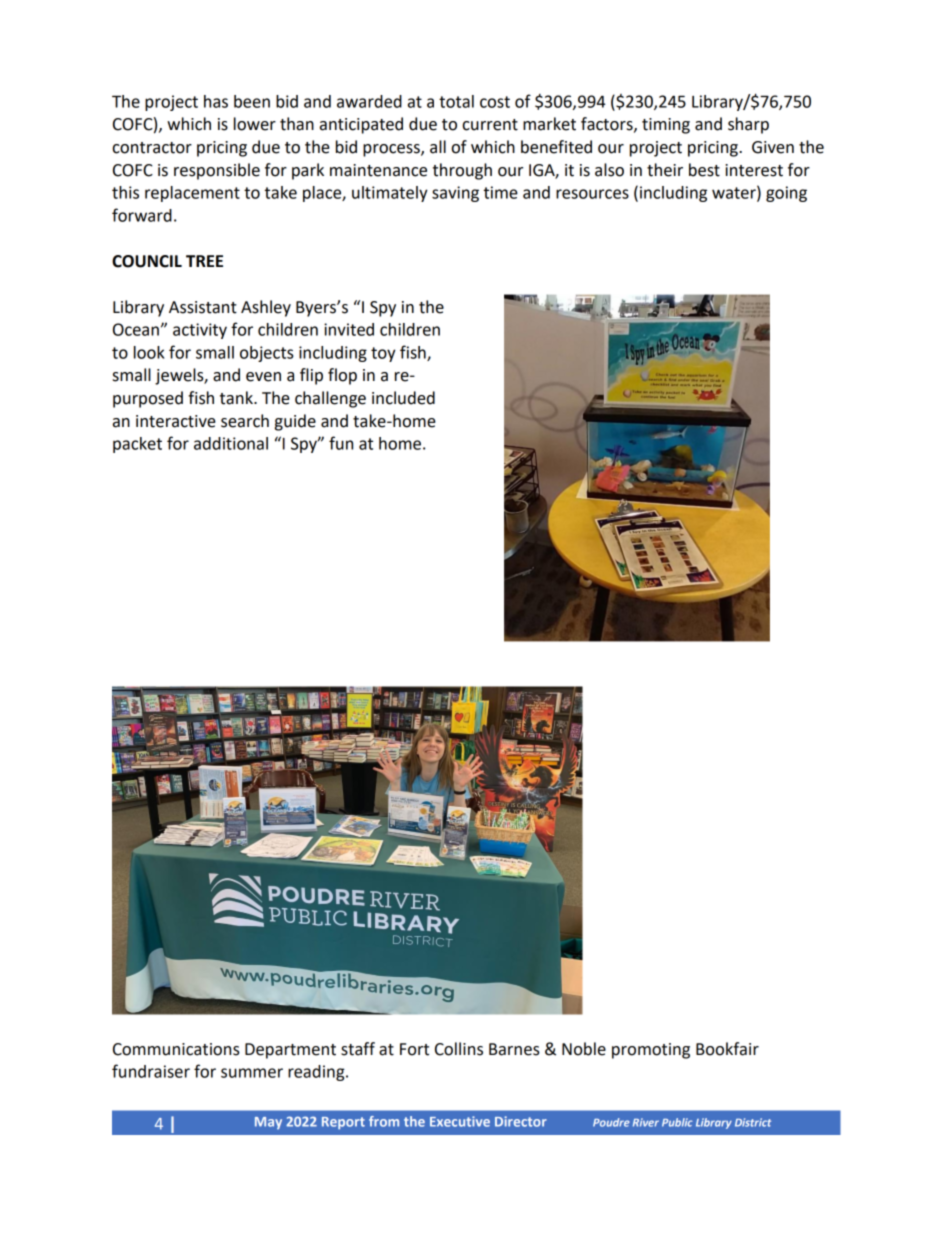  I want to click on timing, so click(666, 126).
